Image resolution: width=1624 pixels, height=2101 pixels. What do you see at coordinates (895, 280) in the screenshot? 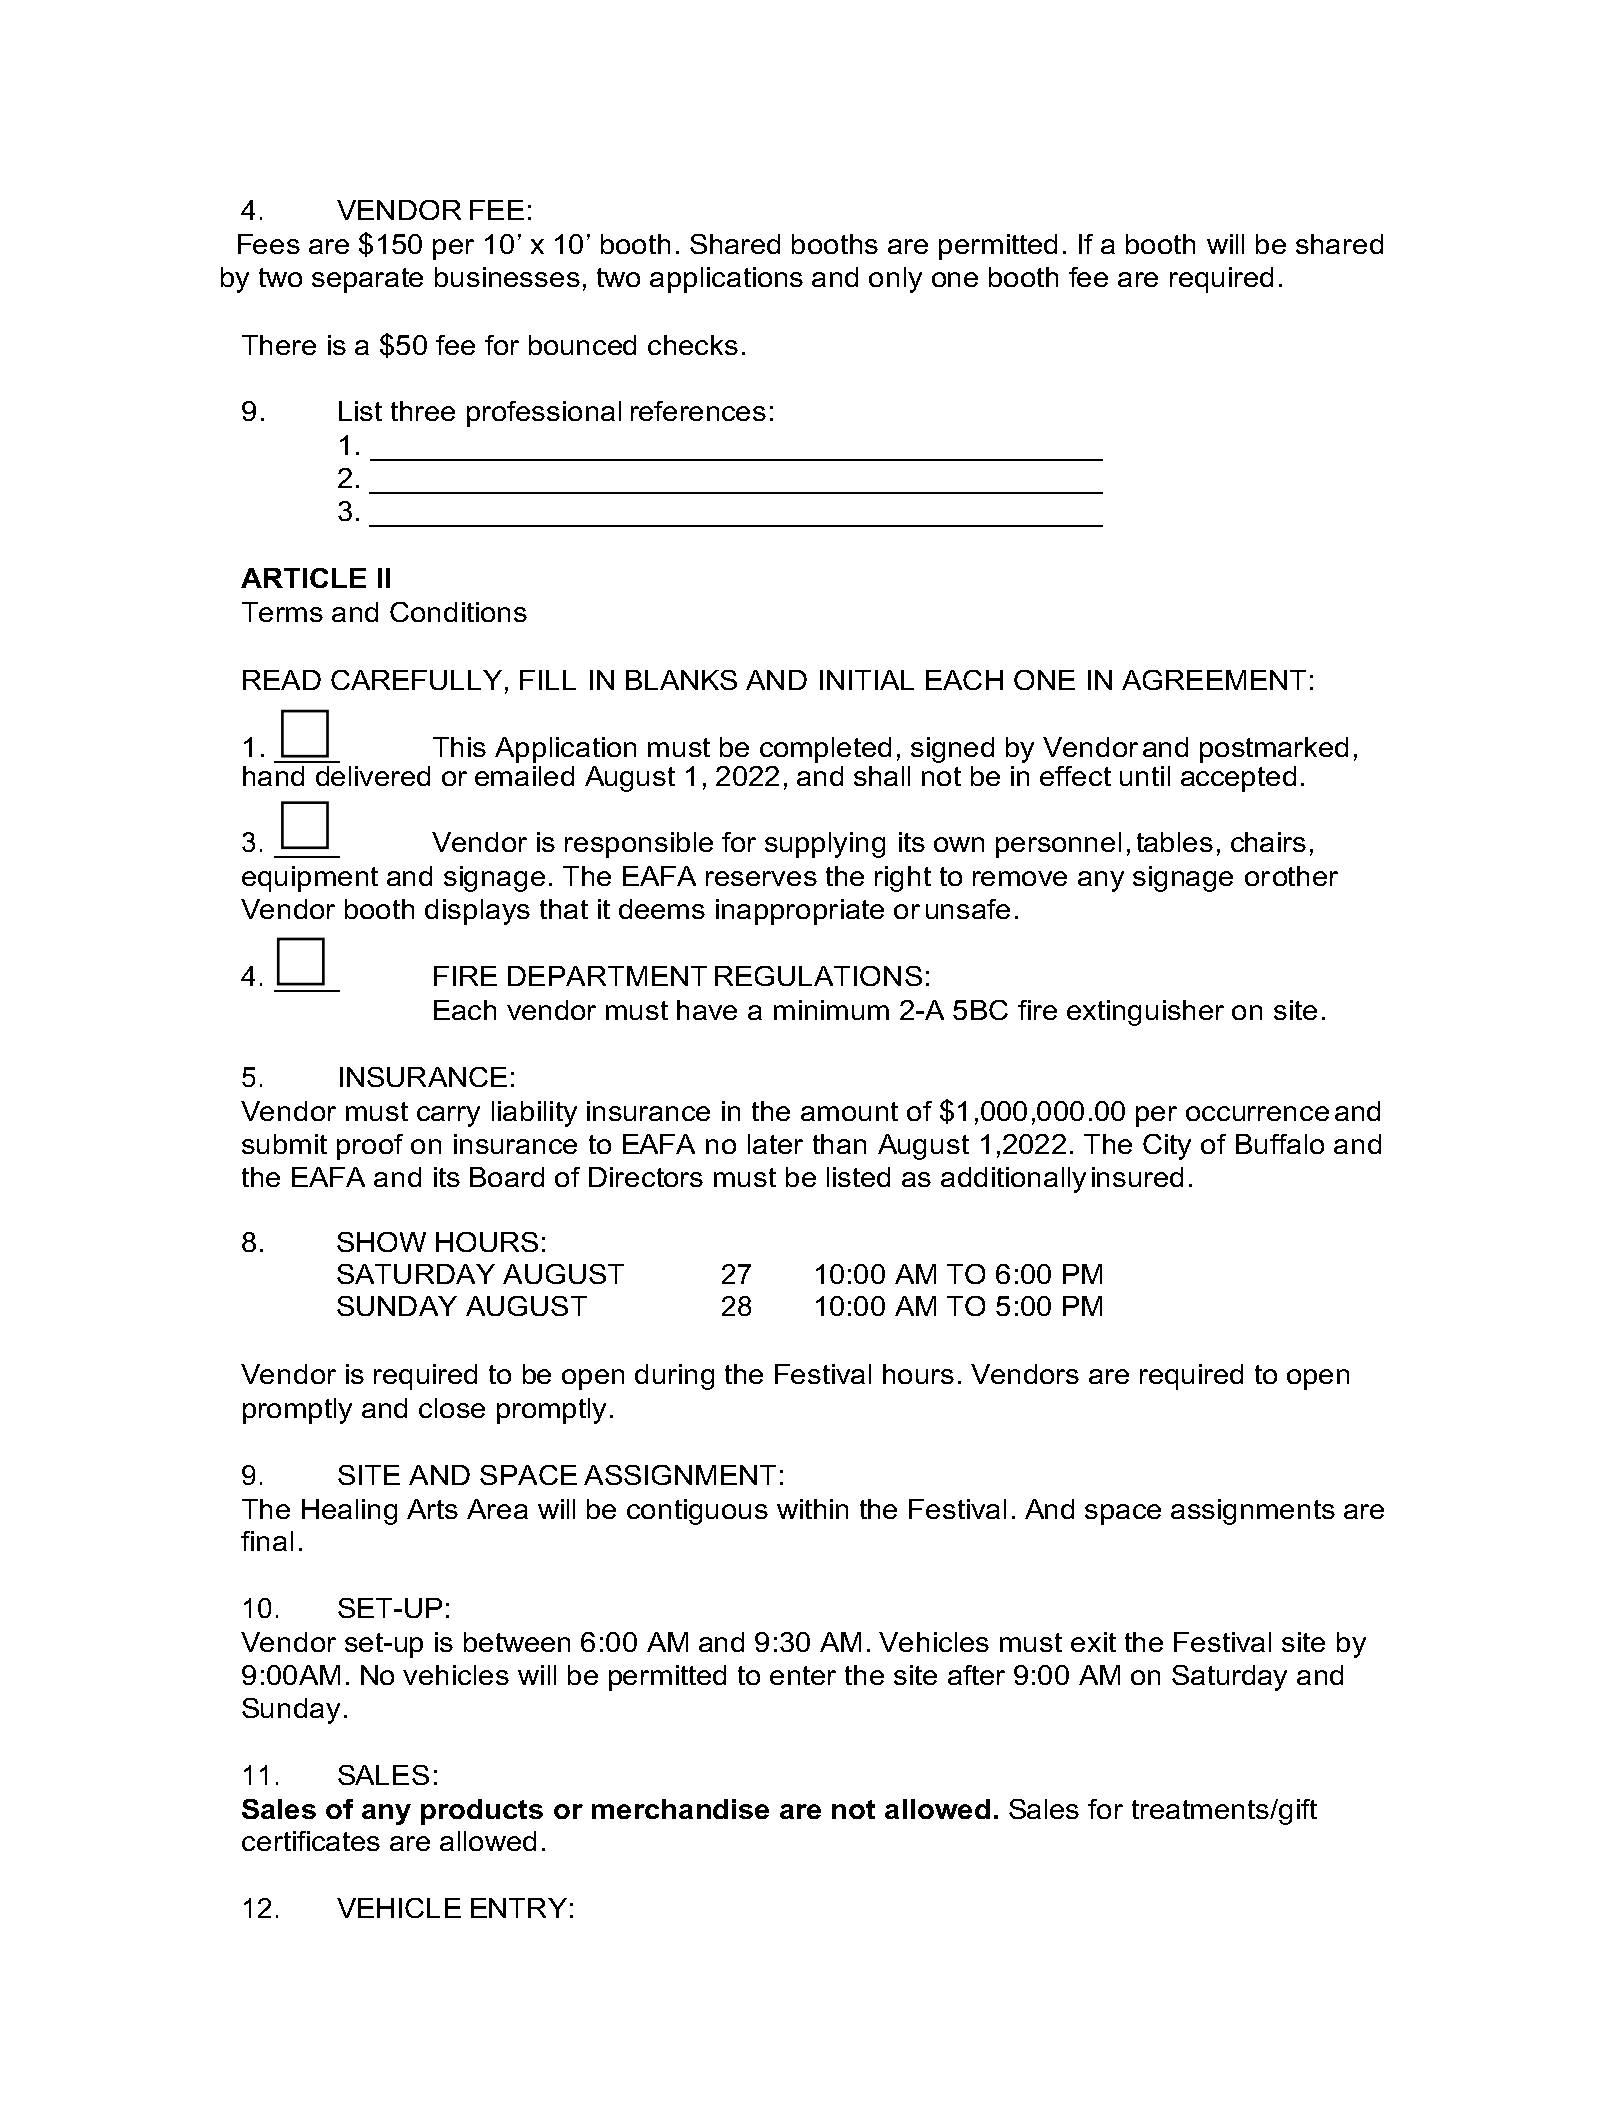
I see `only` at bounding box center [895, 280].
